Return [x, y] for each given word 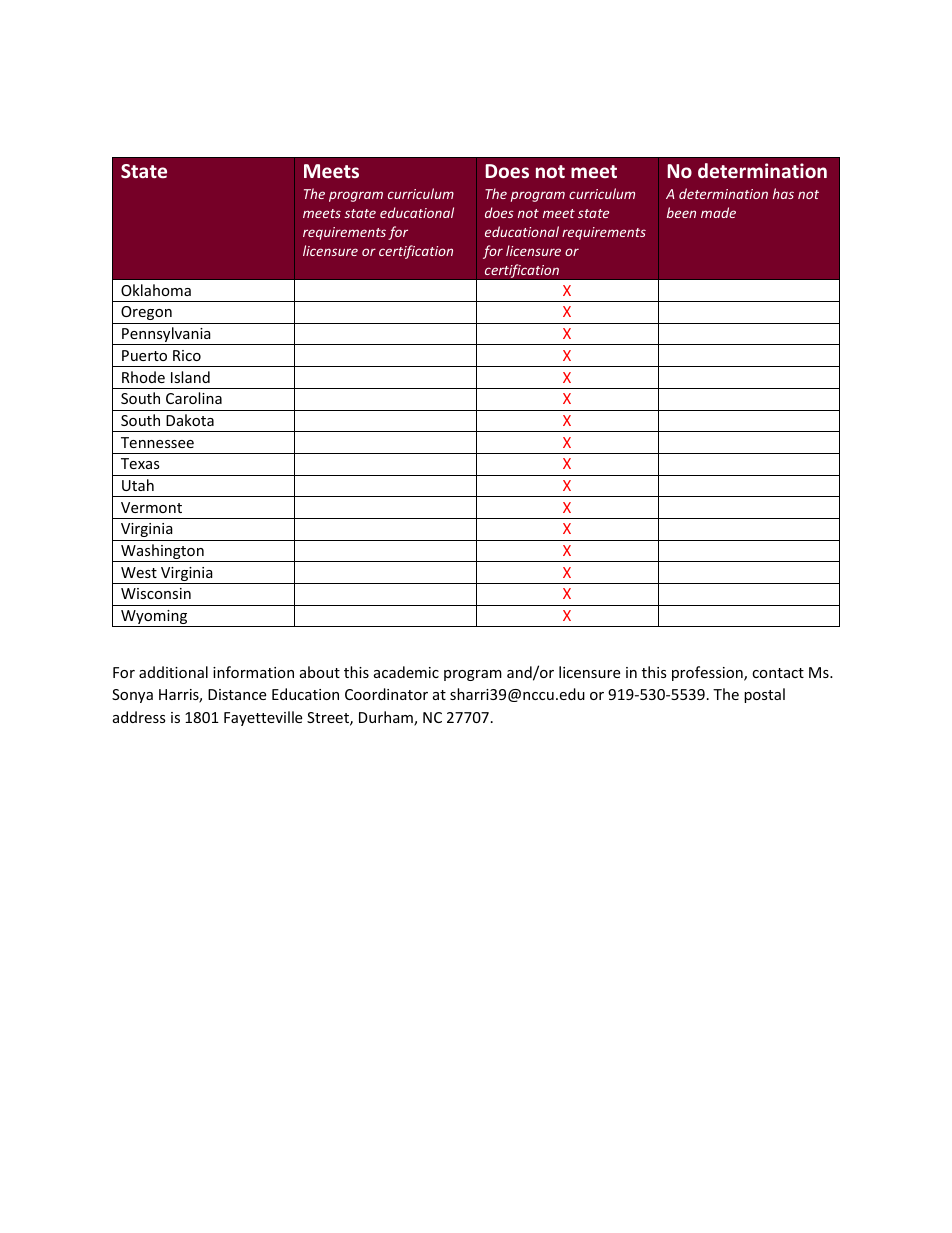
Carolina [194, 398]
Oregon [146, 313]
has [783, 193]
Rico [187, 355]
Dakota [190, 420]
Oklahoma [156, 290]
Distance [237, 694]
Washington [162, 553]
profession [708, 673]
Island [190, 377]
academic [406, 672]
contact [778, 673]
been [681, 212]
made [718, 212]
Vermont [151, 507]
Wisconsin [156, 593]
